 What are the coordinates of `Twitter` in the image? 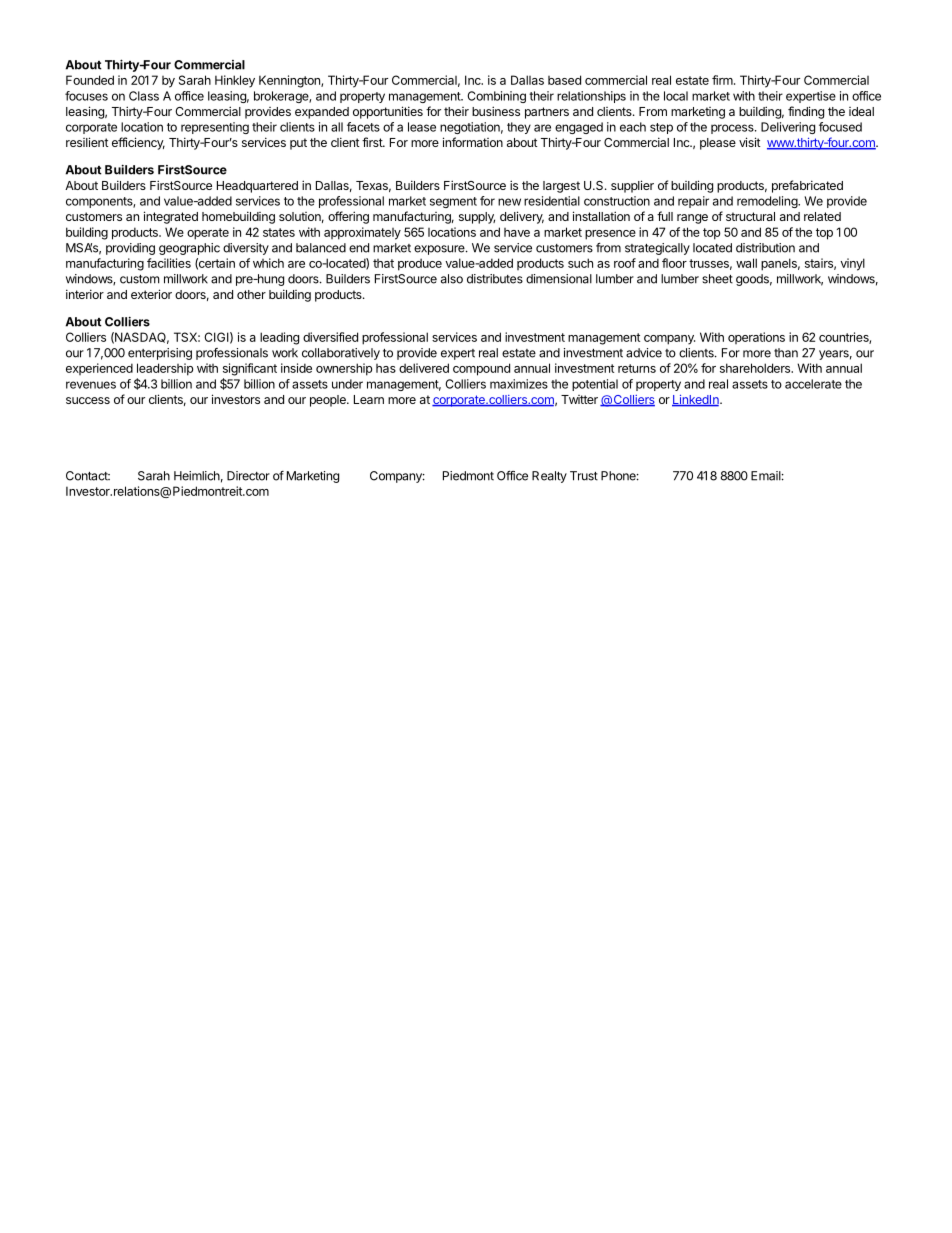 It's located at (579, 399).
